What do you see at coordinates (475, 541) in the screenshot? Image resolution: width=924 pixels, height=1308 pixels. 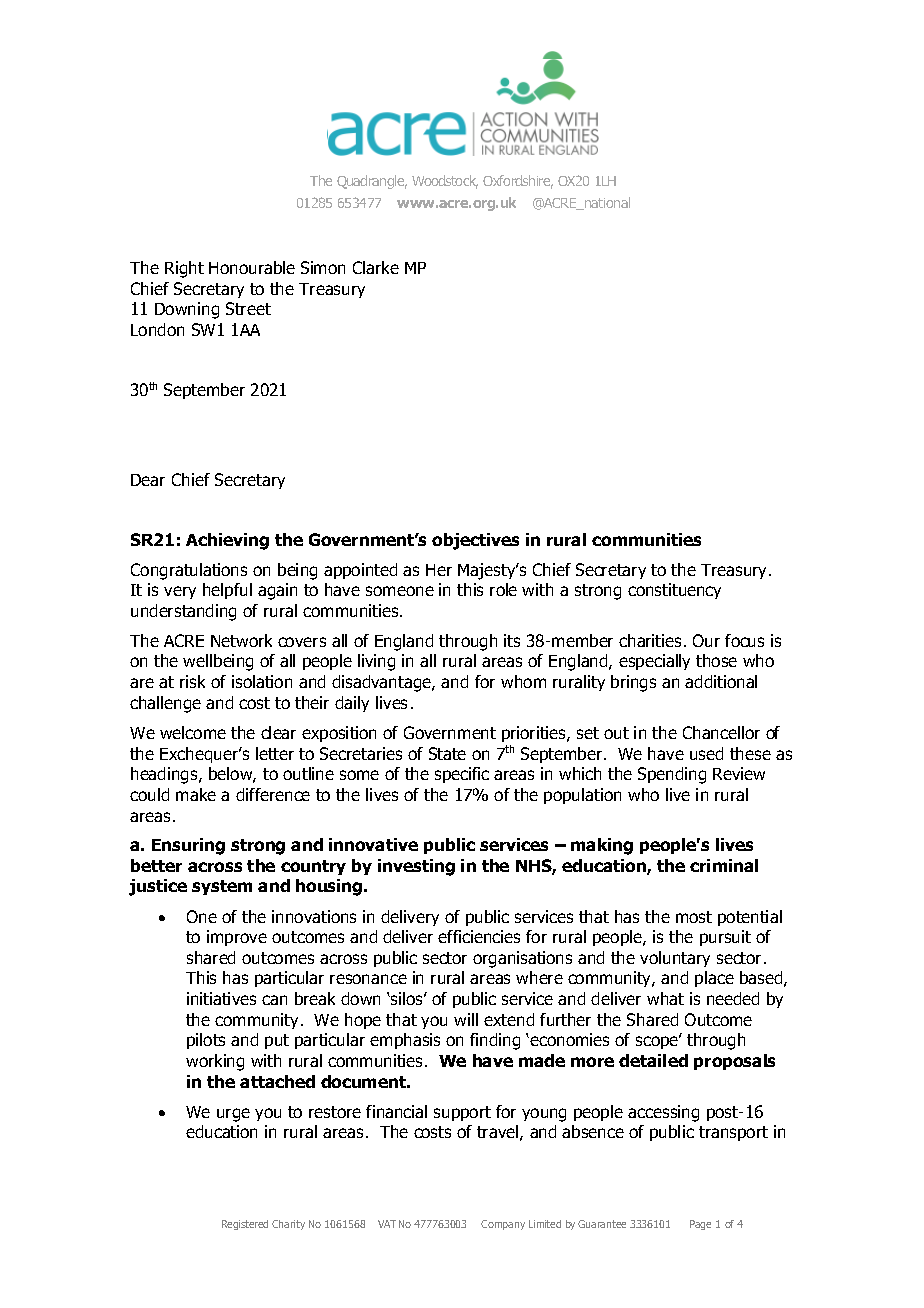 I see `objectives` at bounding box center [475, 541].
